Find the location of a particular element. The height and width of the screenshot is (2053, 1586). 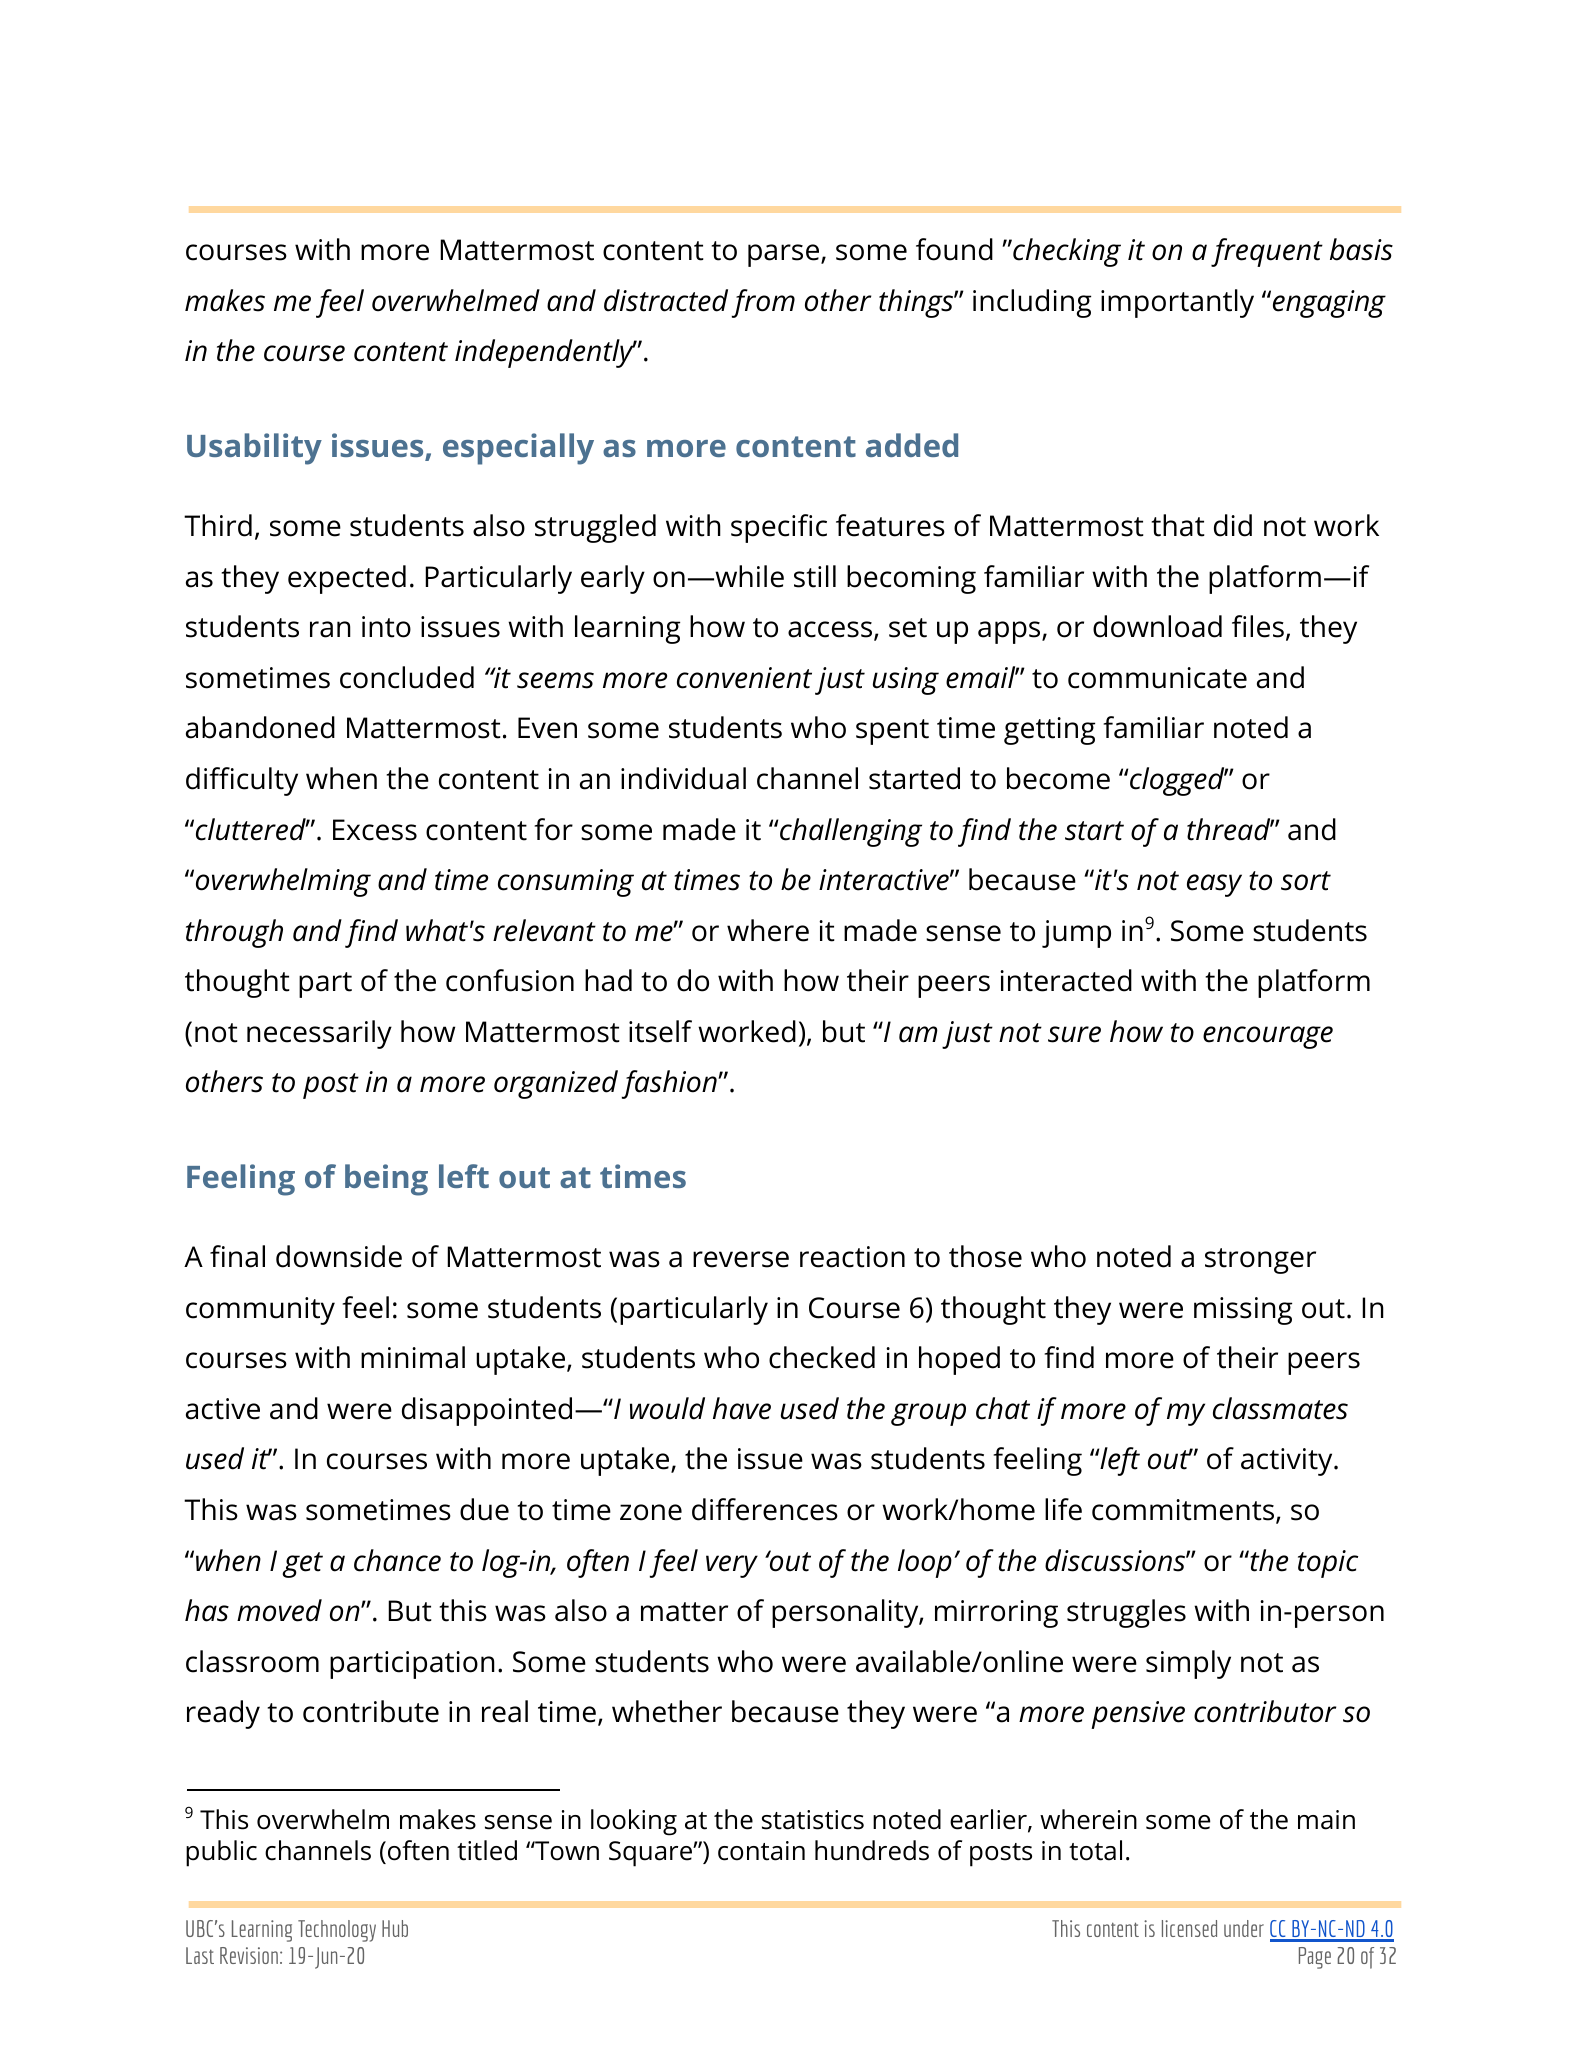

through is located at coordinates (234, 933).
